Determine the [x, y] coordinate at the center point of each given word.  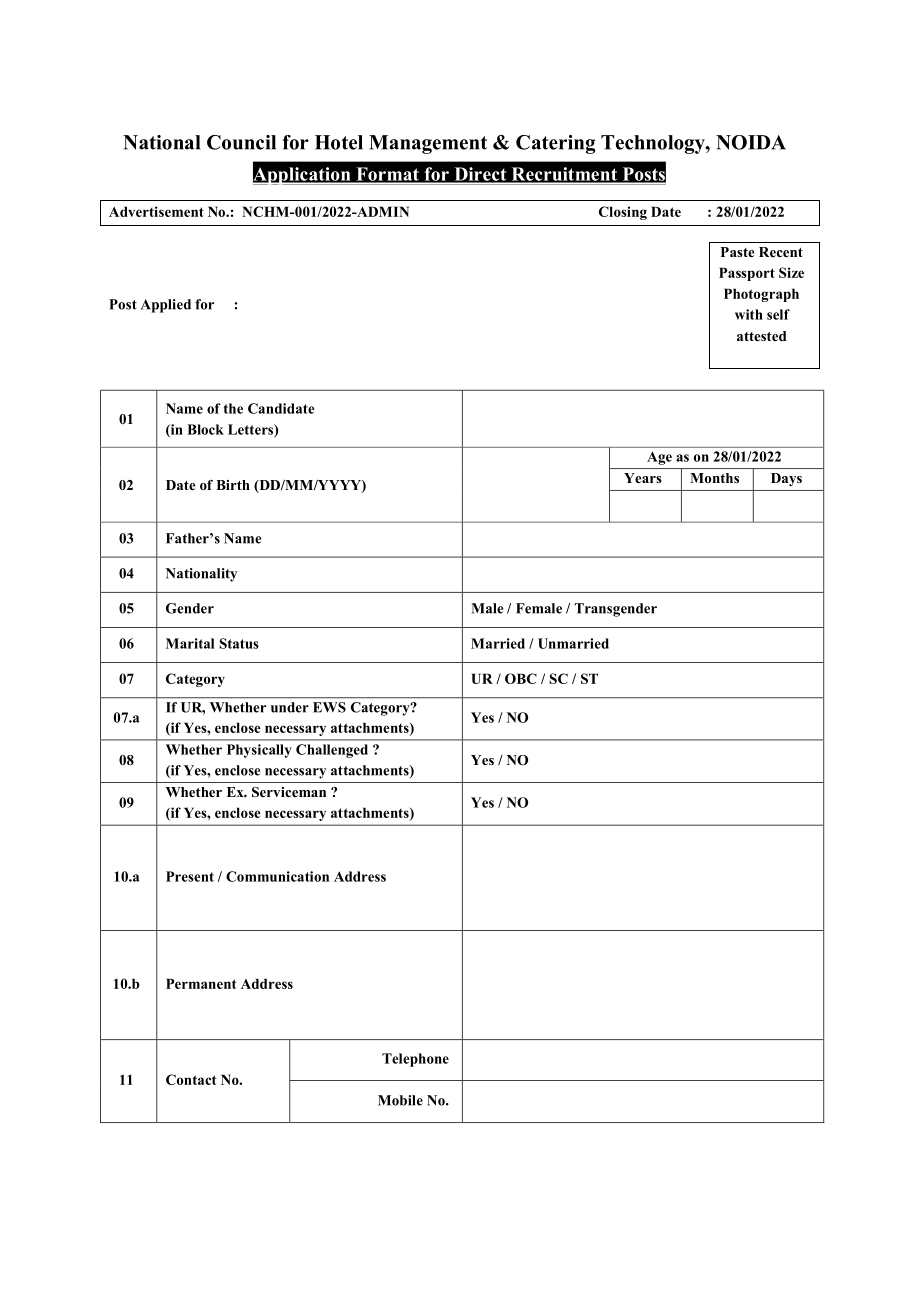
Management [428, 144]
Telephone [415, 1060]
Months [715, 478]
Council [241, 142]
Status [239, 643]
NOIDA [751, 142]
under [290, 707]
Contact [191, 1079]
